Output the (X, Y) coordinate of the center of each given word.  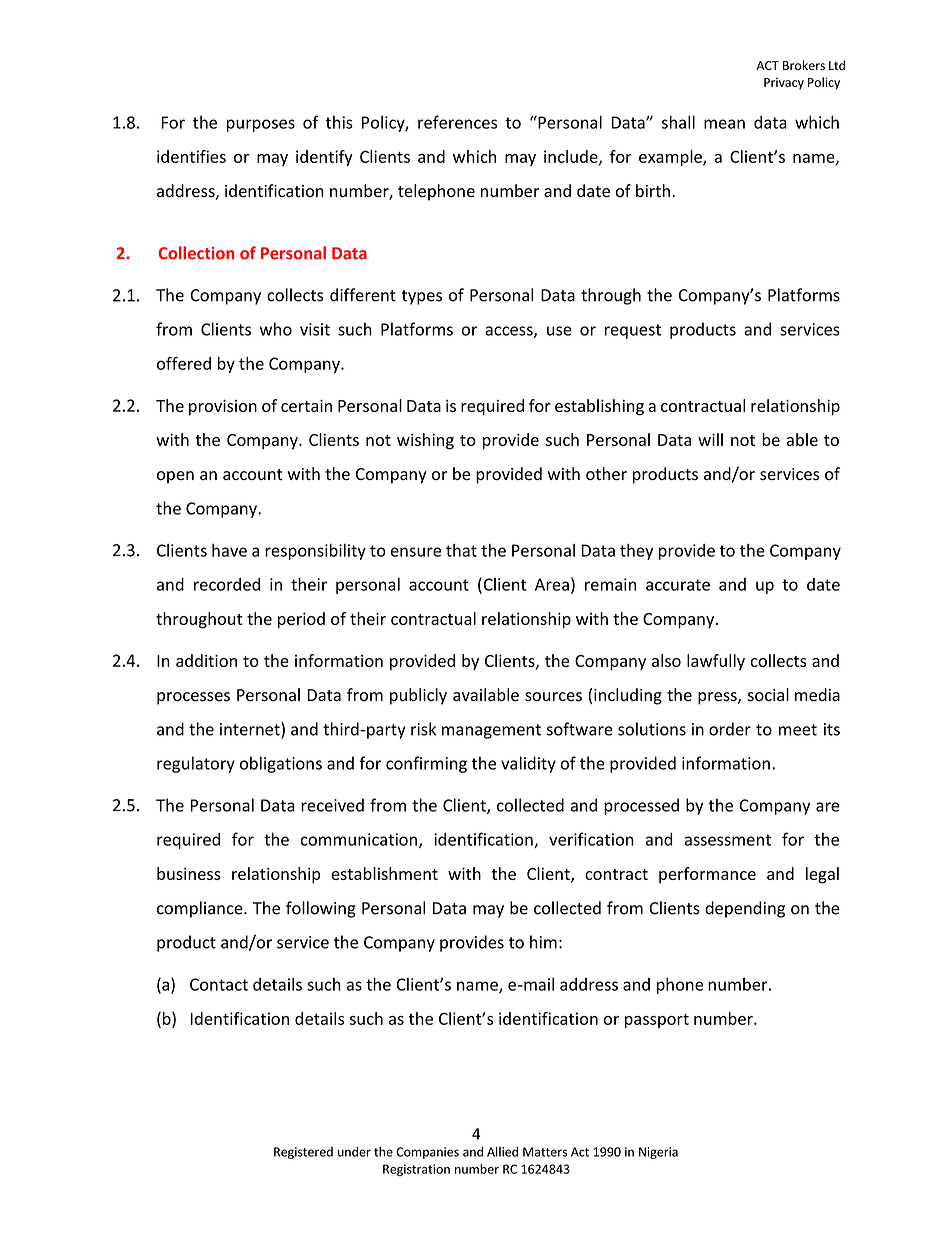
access (510, 332)
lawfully (716, 662)
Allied (502, 1152)
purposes (261, 125)
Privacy (784, 84)
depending (745, 909)
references (457, 122)
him (543, 942)
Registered (303, 1153)
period (301, 620)
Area (552, 584)
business (189, 873)
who (276, 329)
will (710, 439)
